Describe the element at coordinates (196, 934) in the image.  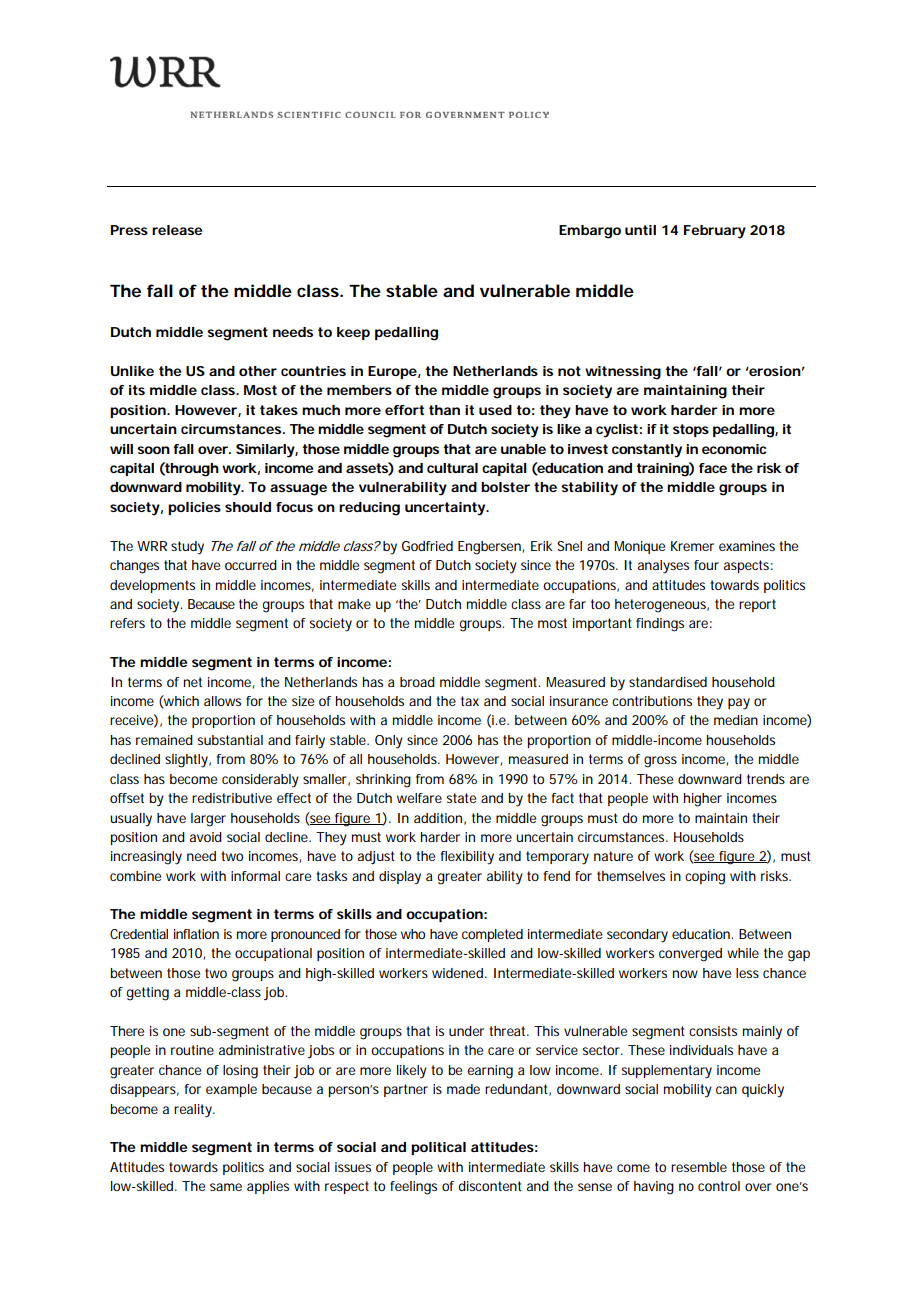
I see `inflation` at that location.
